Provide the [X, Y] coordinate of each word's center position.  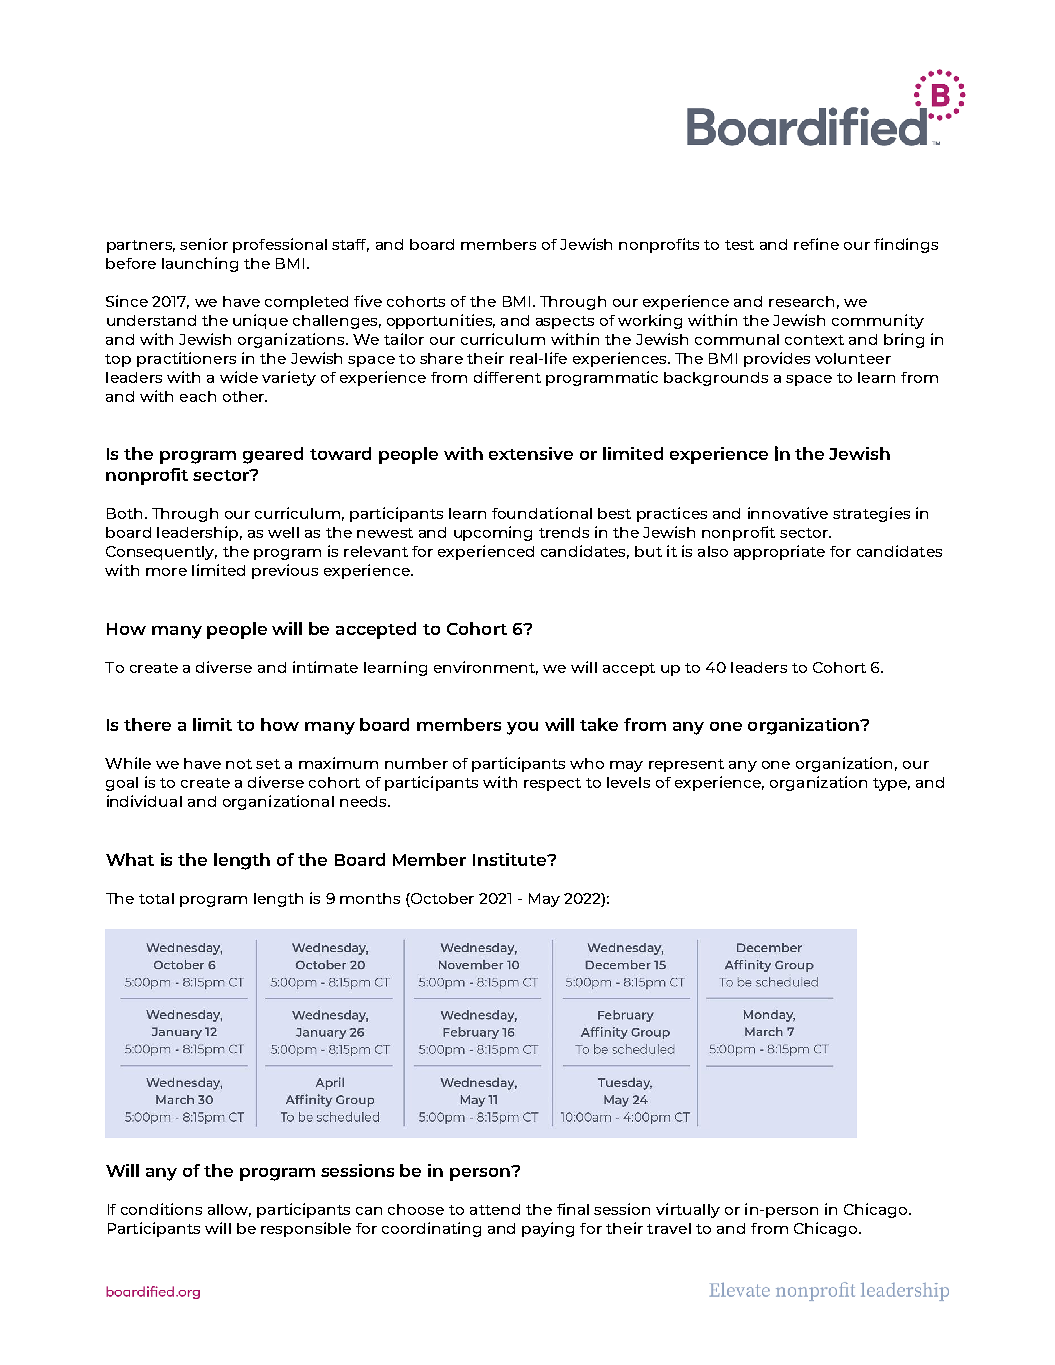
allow [229, 1210]
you [522, 728]
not [239, 764]
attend [495, 1209]
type [891, 784]
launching [200, 264]
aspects [565, 322]
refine [816, 244]
